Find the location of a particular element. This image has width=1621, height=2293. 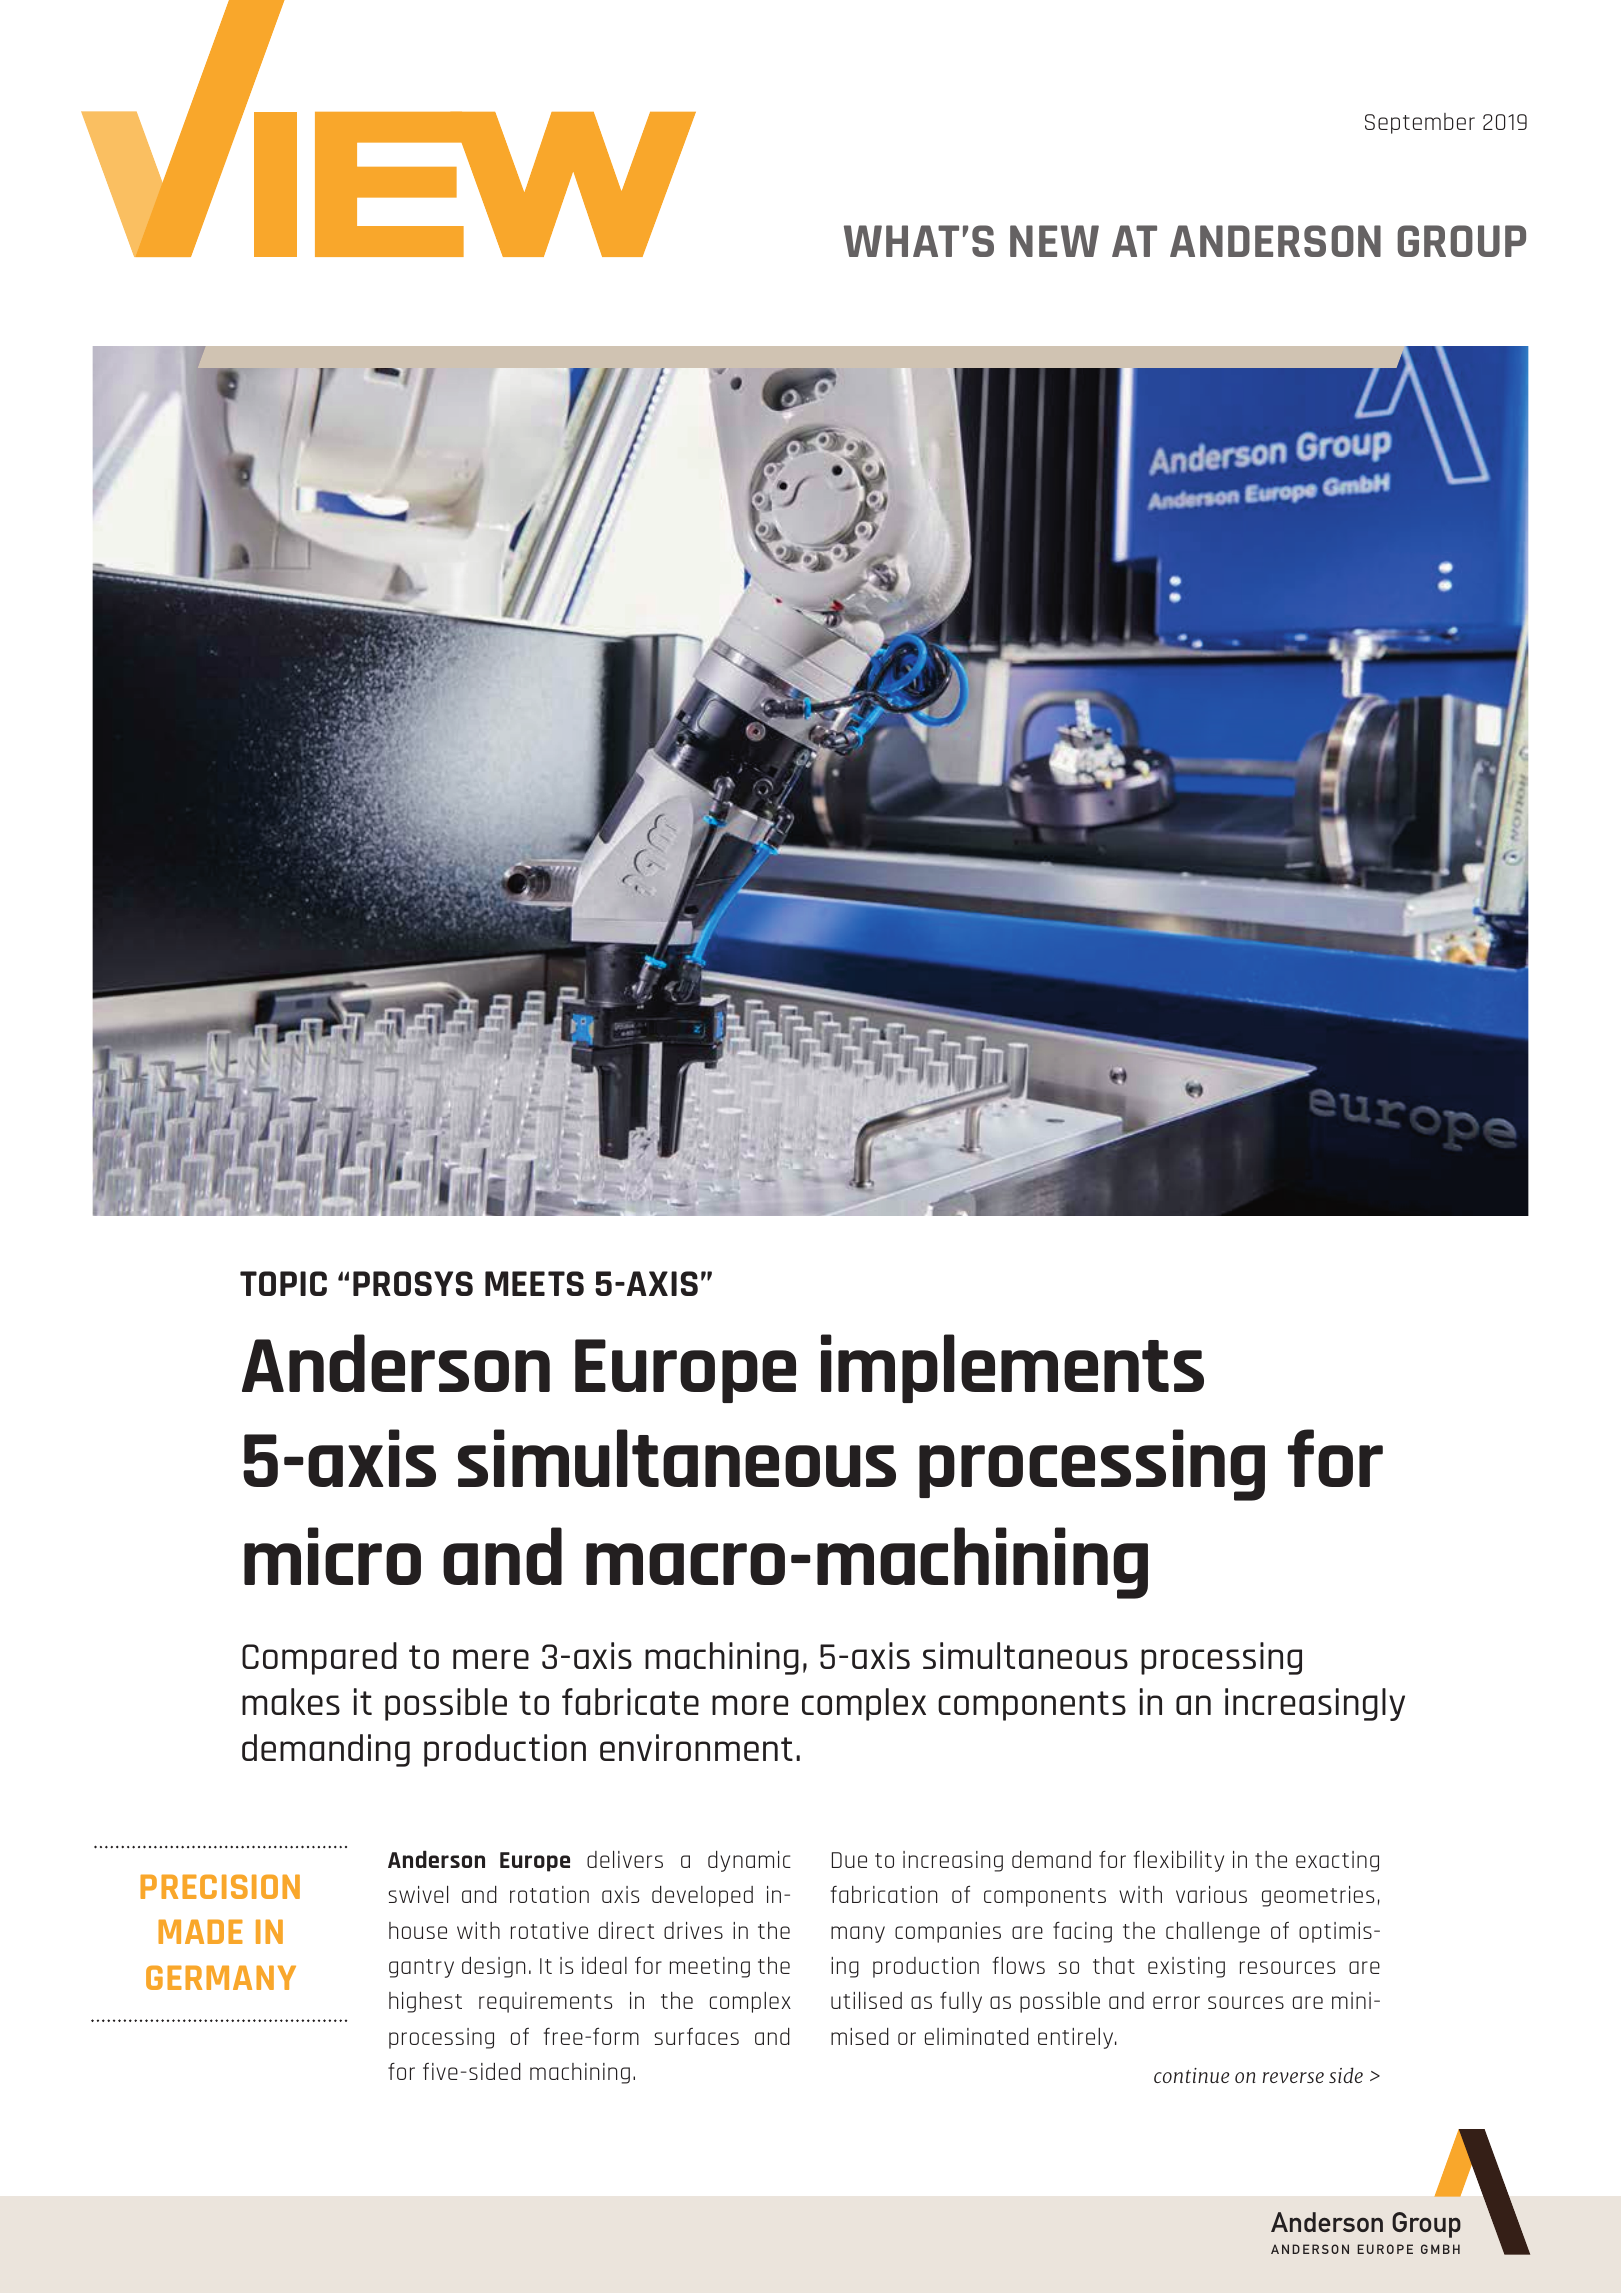

NEW is located at coordinates (1054, 241).
